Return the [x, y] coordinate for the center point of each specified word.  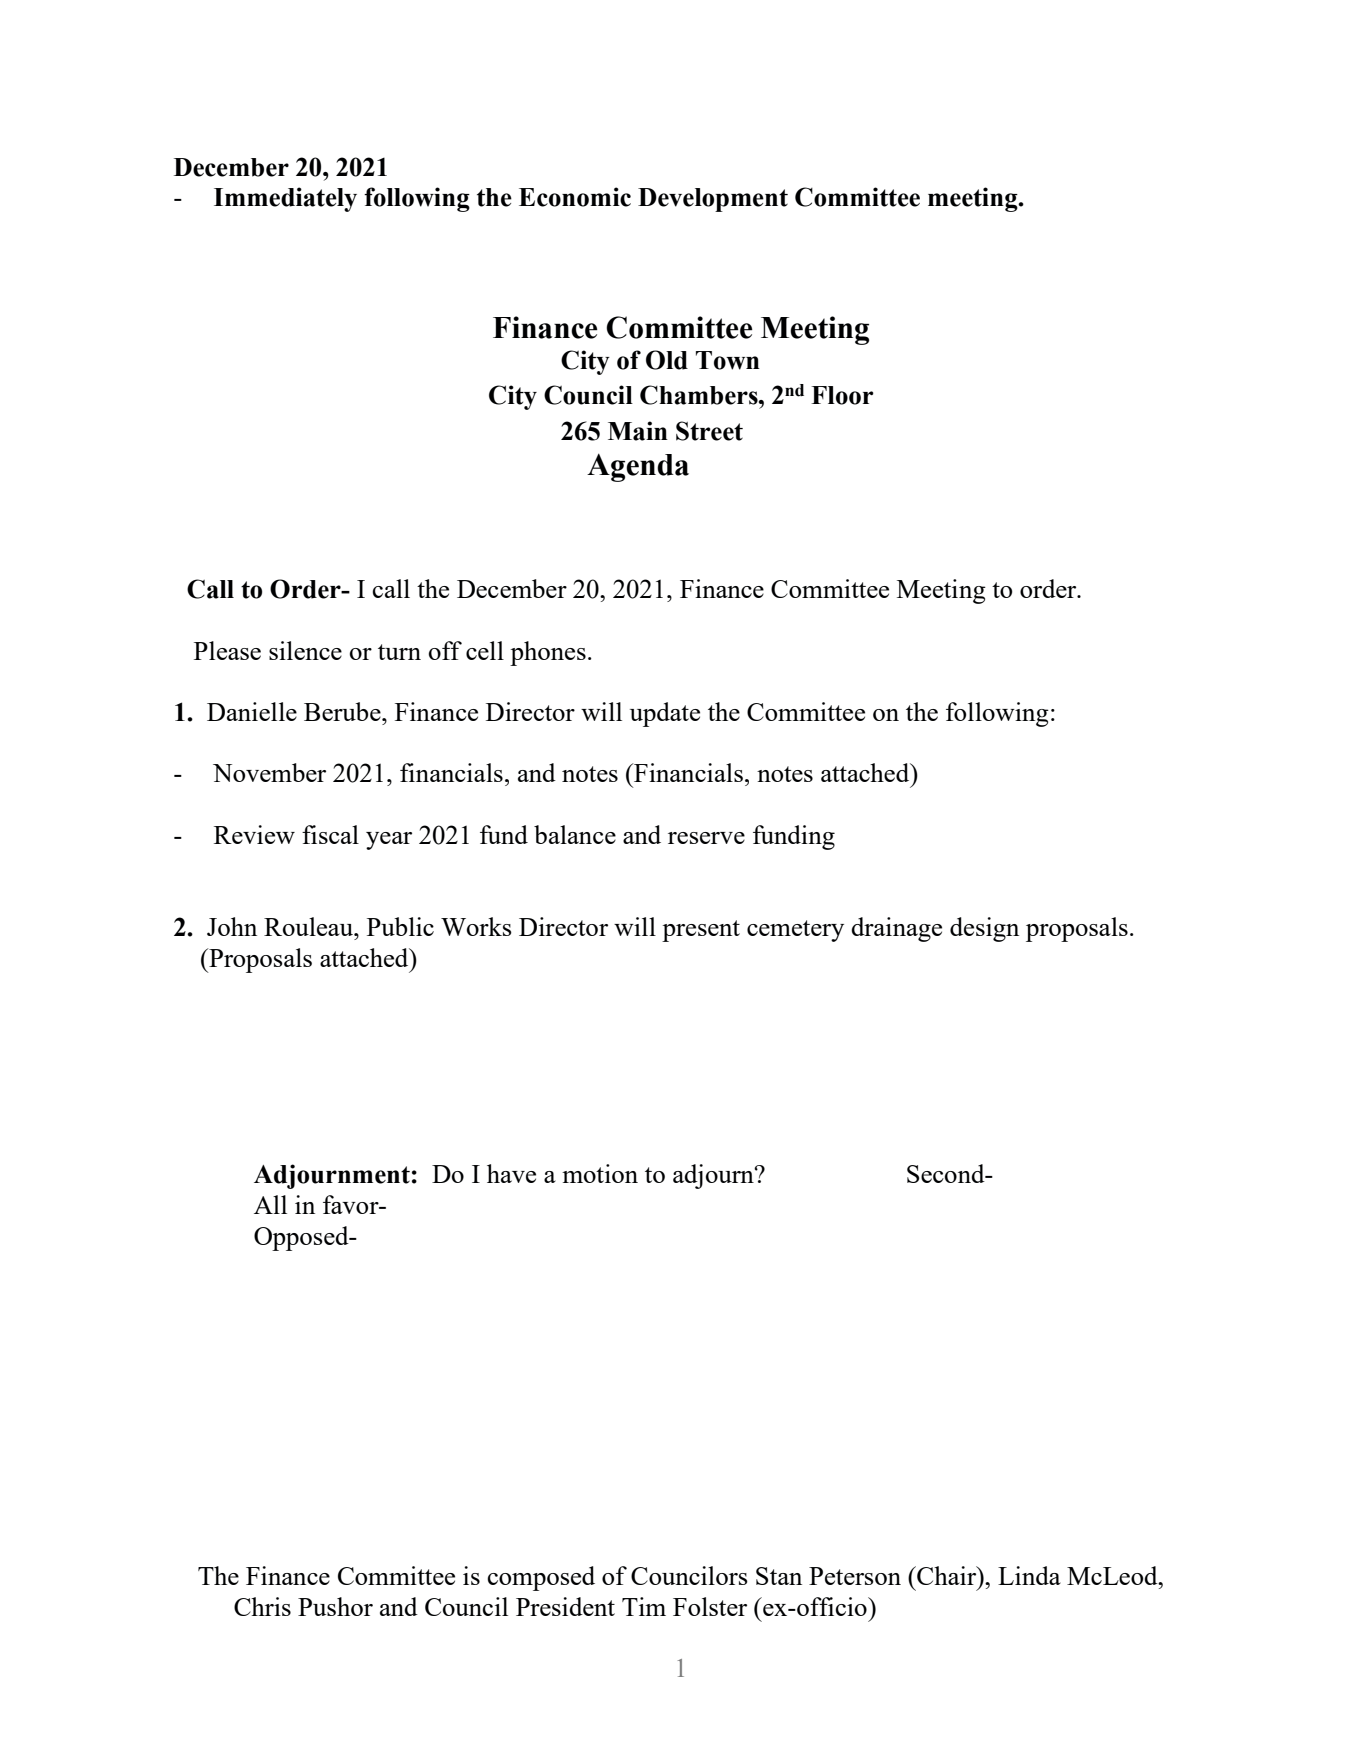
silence [305, 650]
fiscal [330, 834]
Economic [575, 197]
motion [600, 1173]
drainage [896, 929]
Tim [644, 1606]
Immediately [285, 199]
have [511, 1173]
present [701, 931]
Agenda [638, 467]
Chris [262, 1606]
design [984, 929]
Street [709, 431]
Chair [947, 1575]
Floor [842, 395]
